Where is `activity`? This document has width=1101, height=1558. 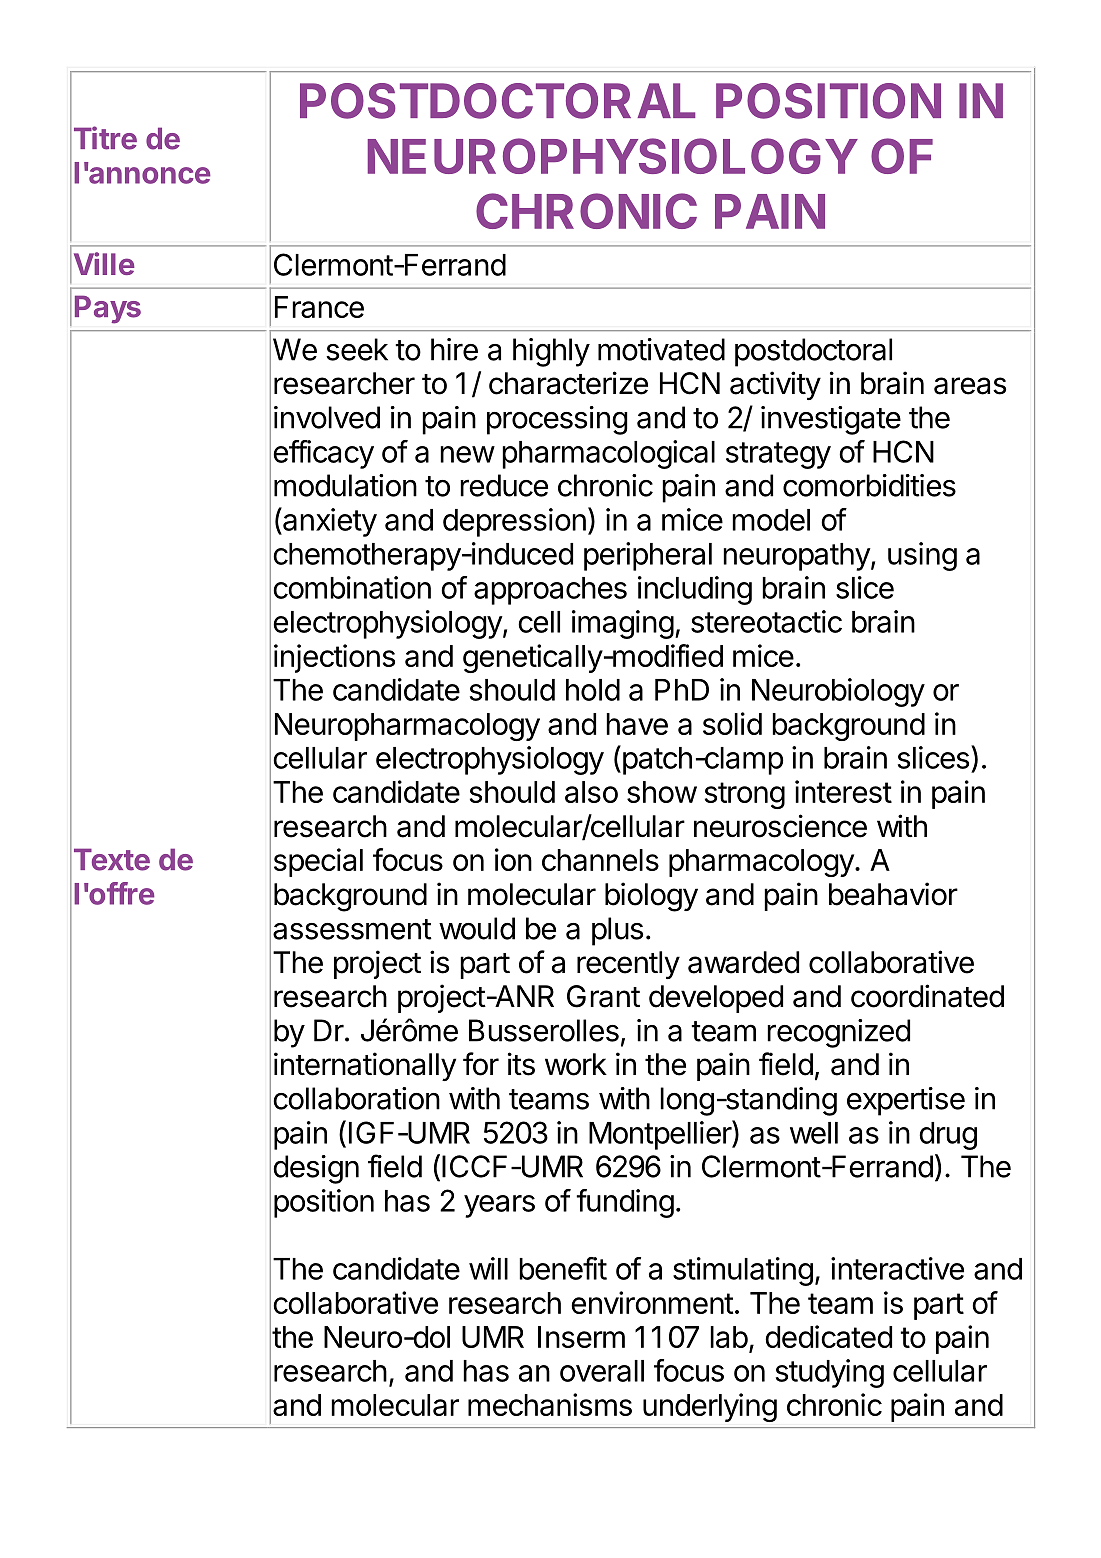 activity is located at coordinates (775, 385).
